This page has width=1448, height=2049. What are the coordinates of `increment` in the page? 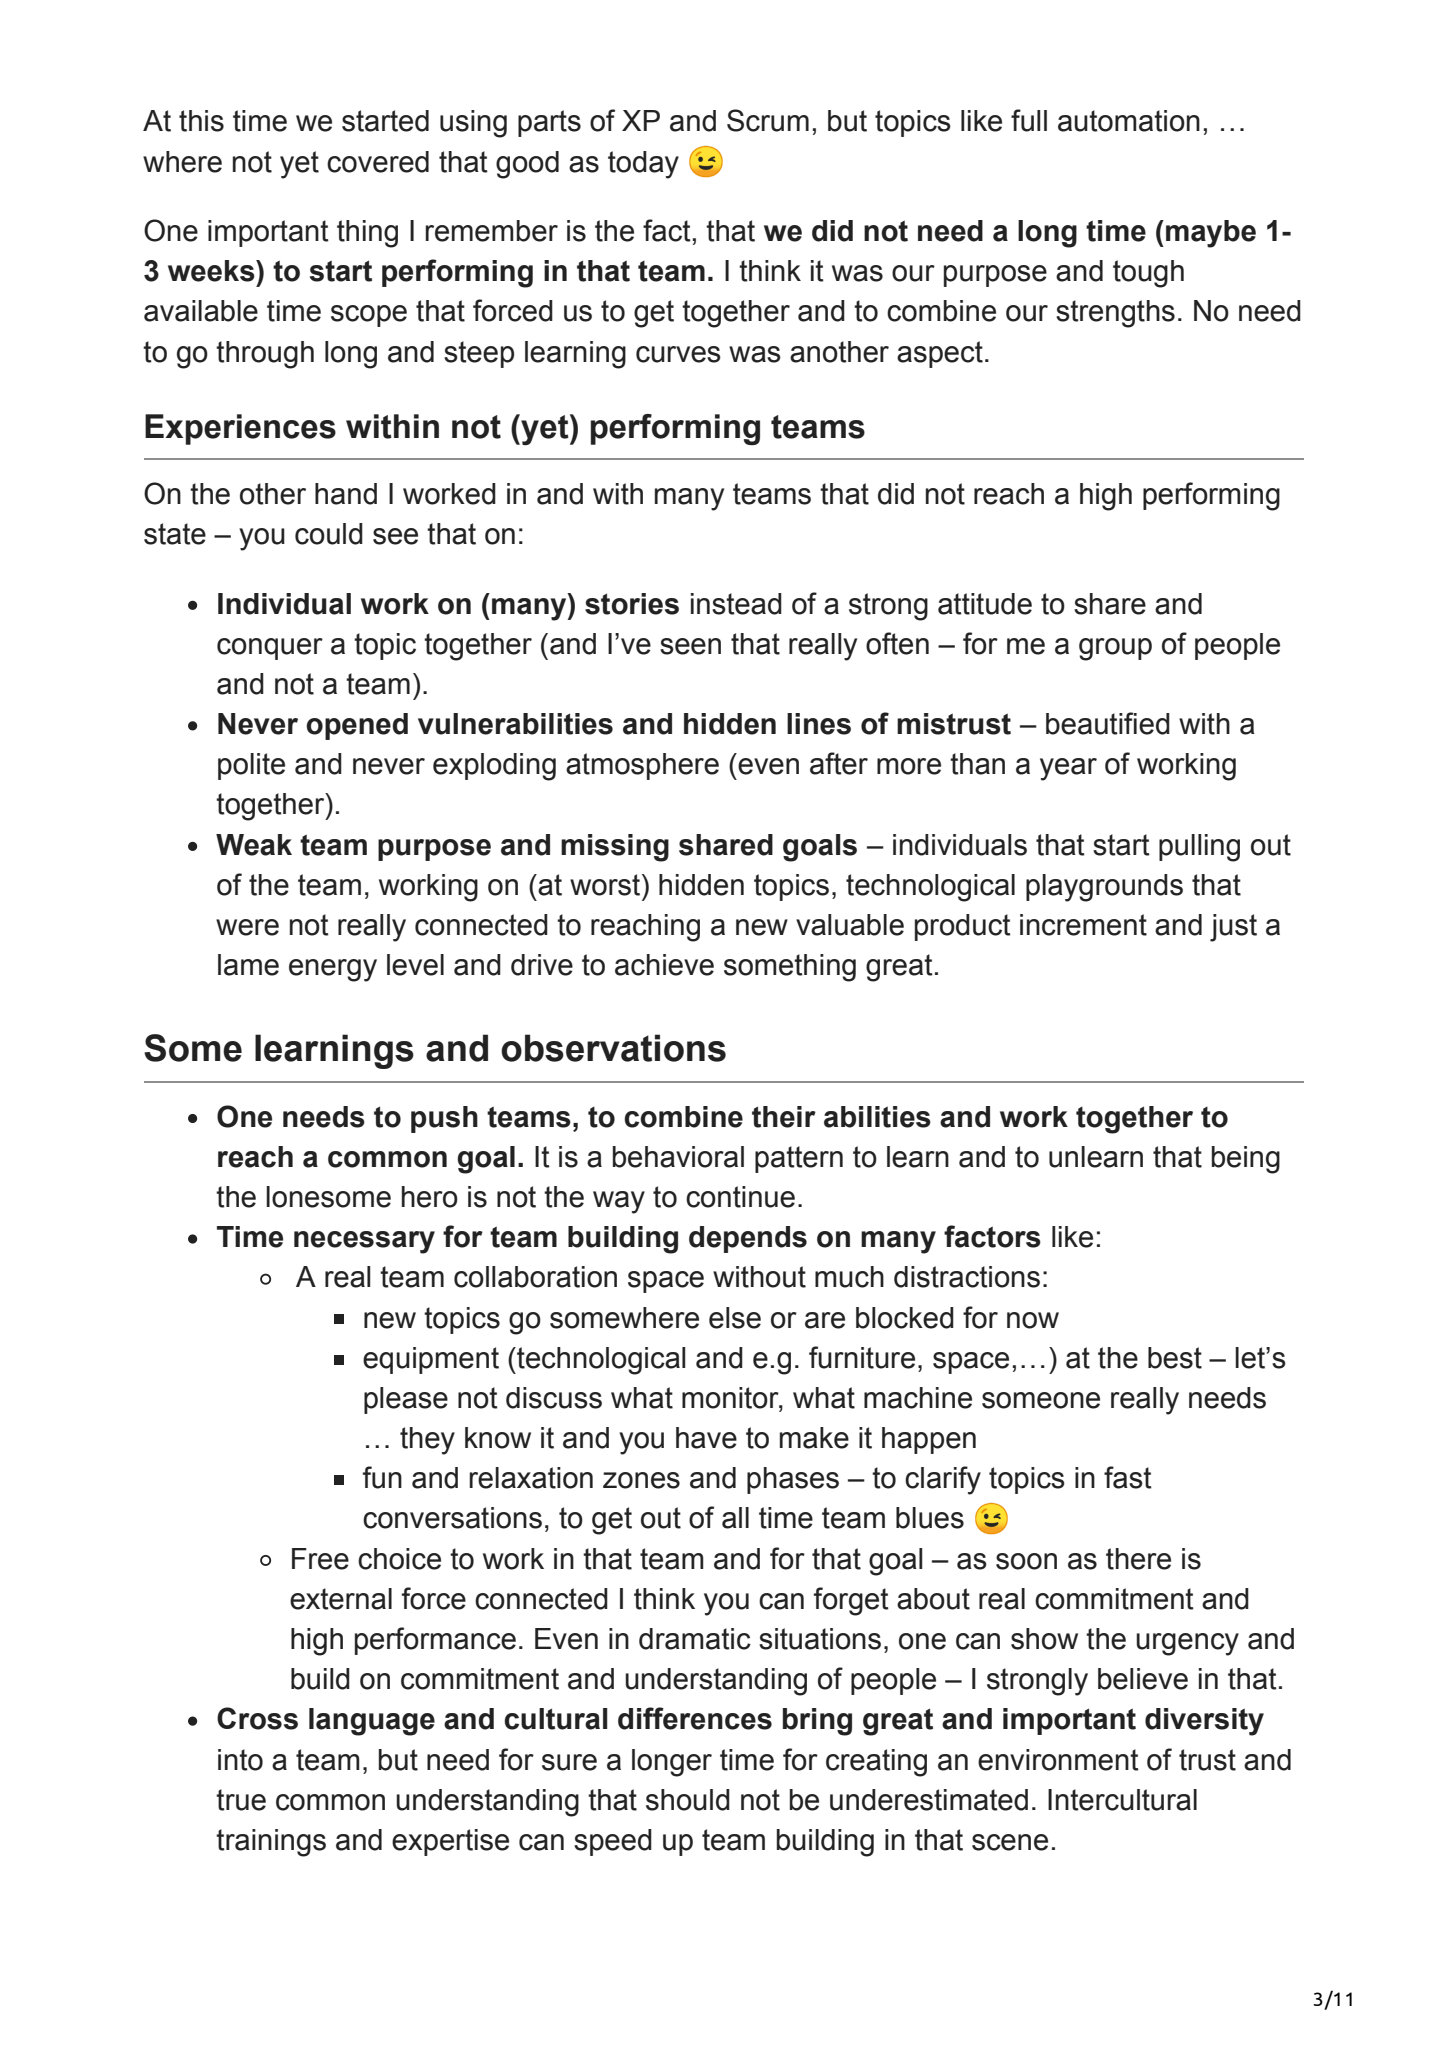 It's located at (1083, 925).
